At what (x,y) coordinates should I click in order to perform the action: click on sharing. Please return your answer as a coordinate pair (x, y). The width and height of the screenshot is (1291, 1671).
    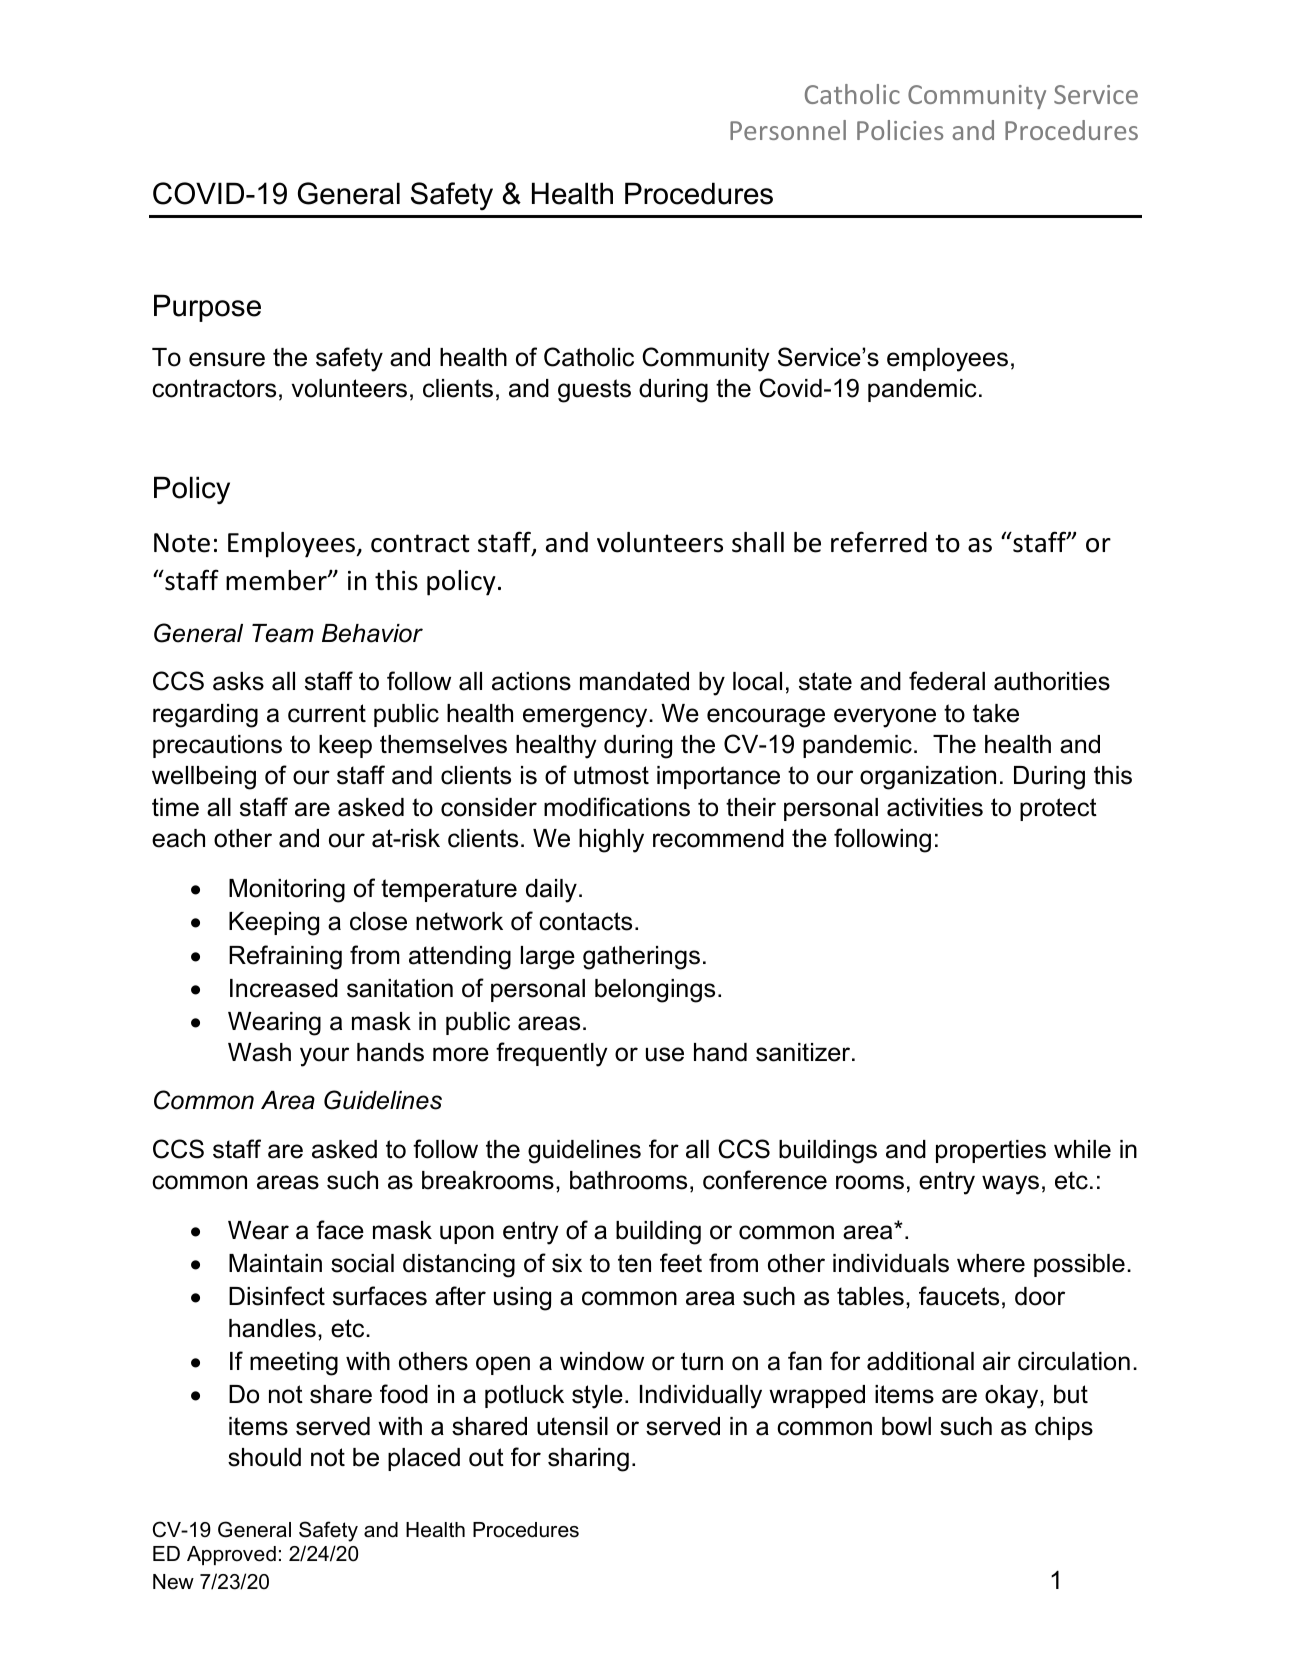
    Looking at the image, I should click on (588, 1460).
